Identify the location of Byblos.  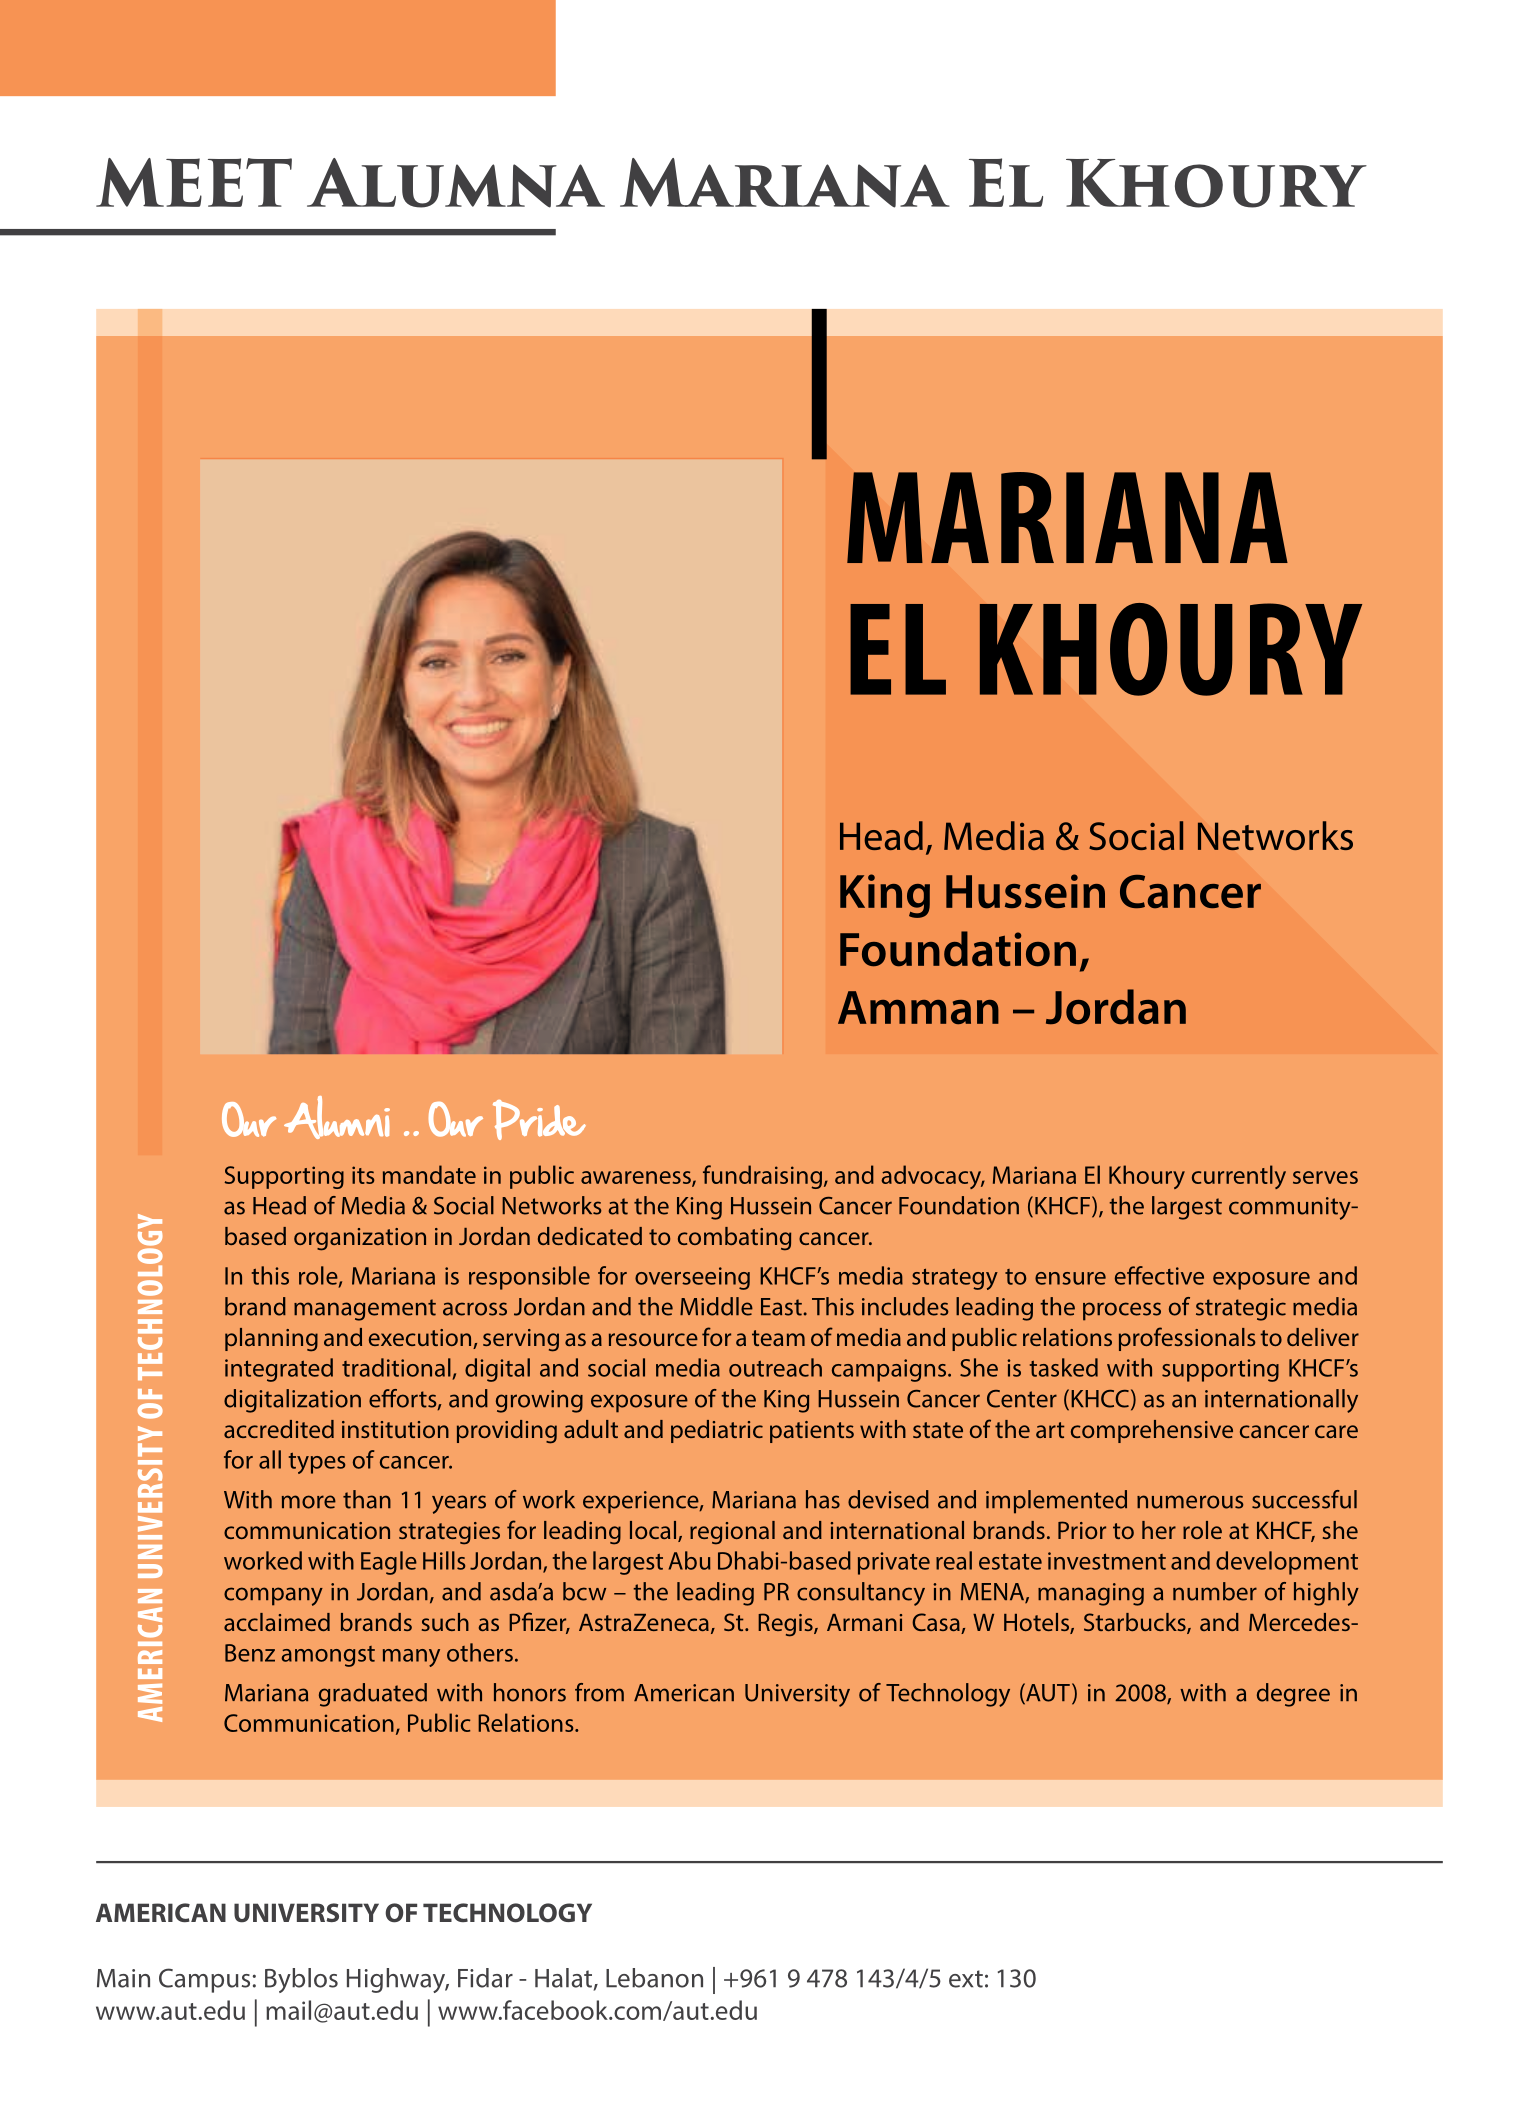
(301, 1980).
